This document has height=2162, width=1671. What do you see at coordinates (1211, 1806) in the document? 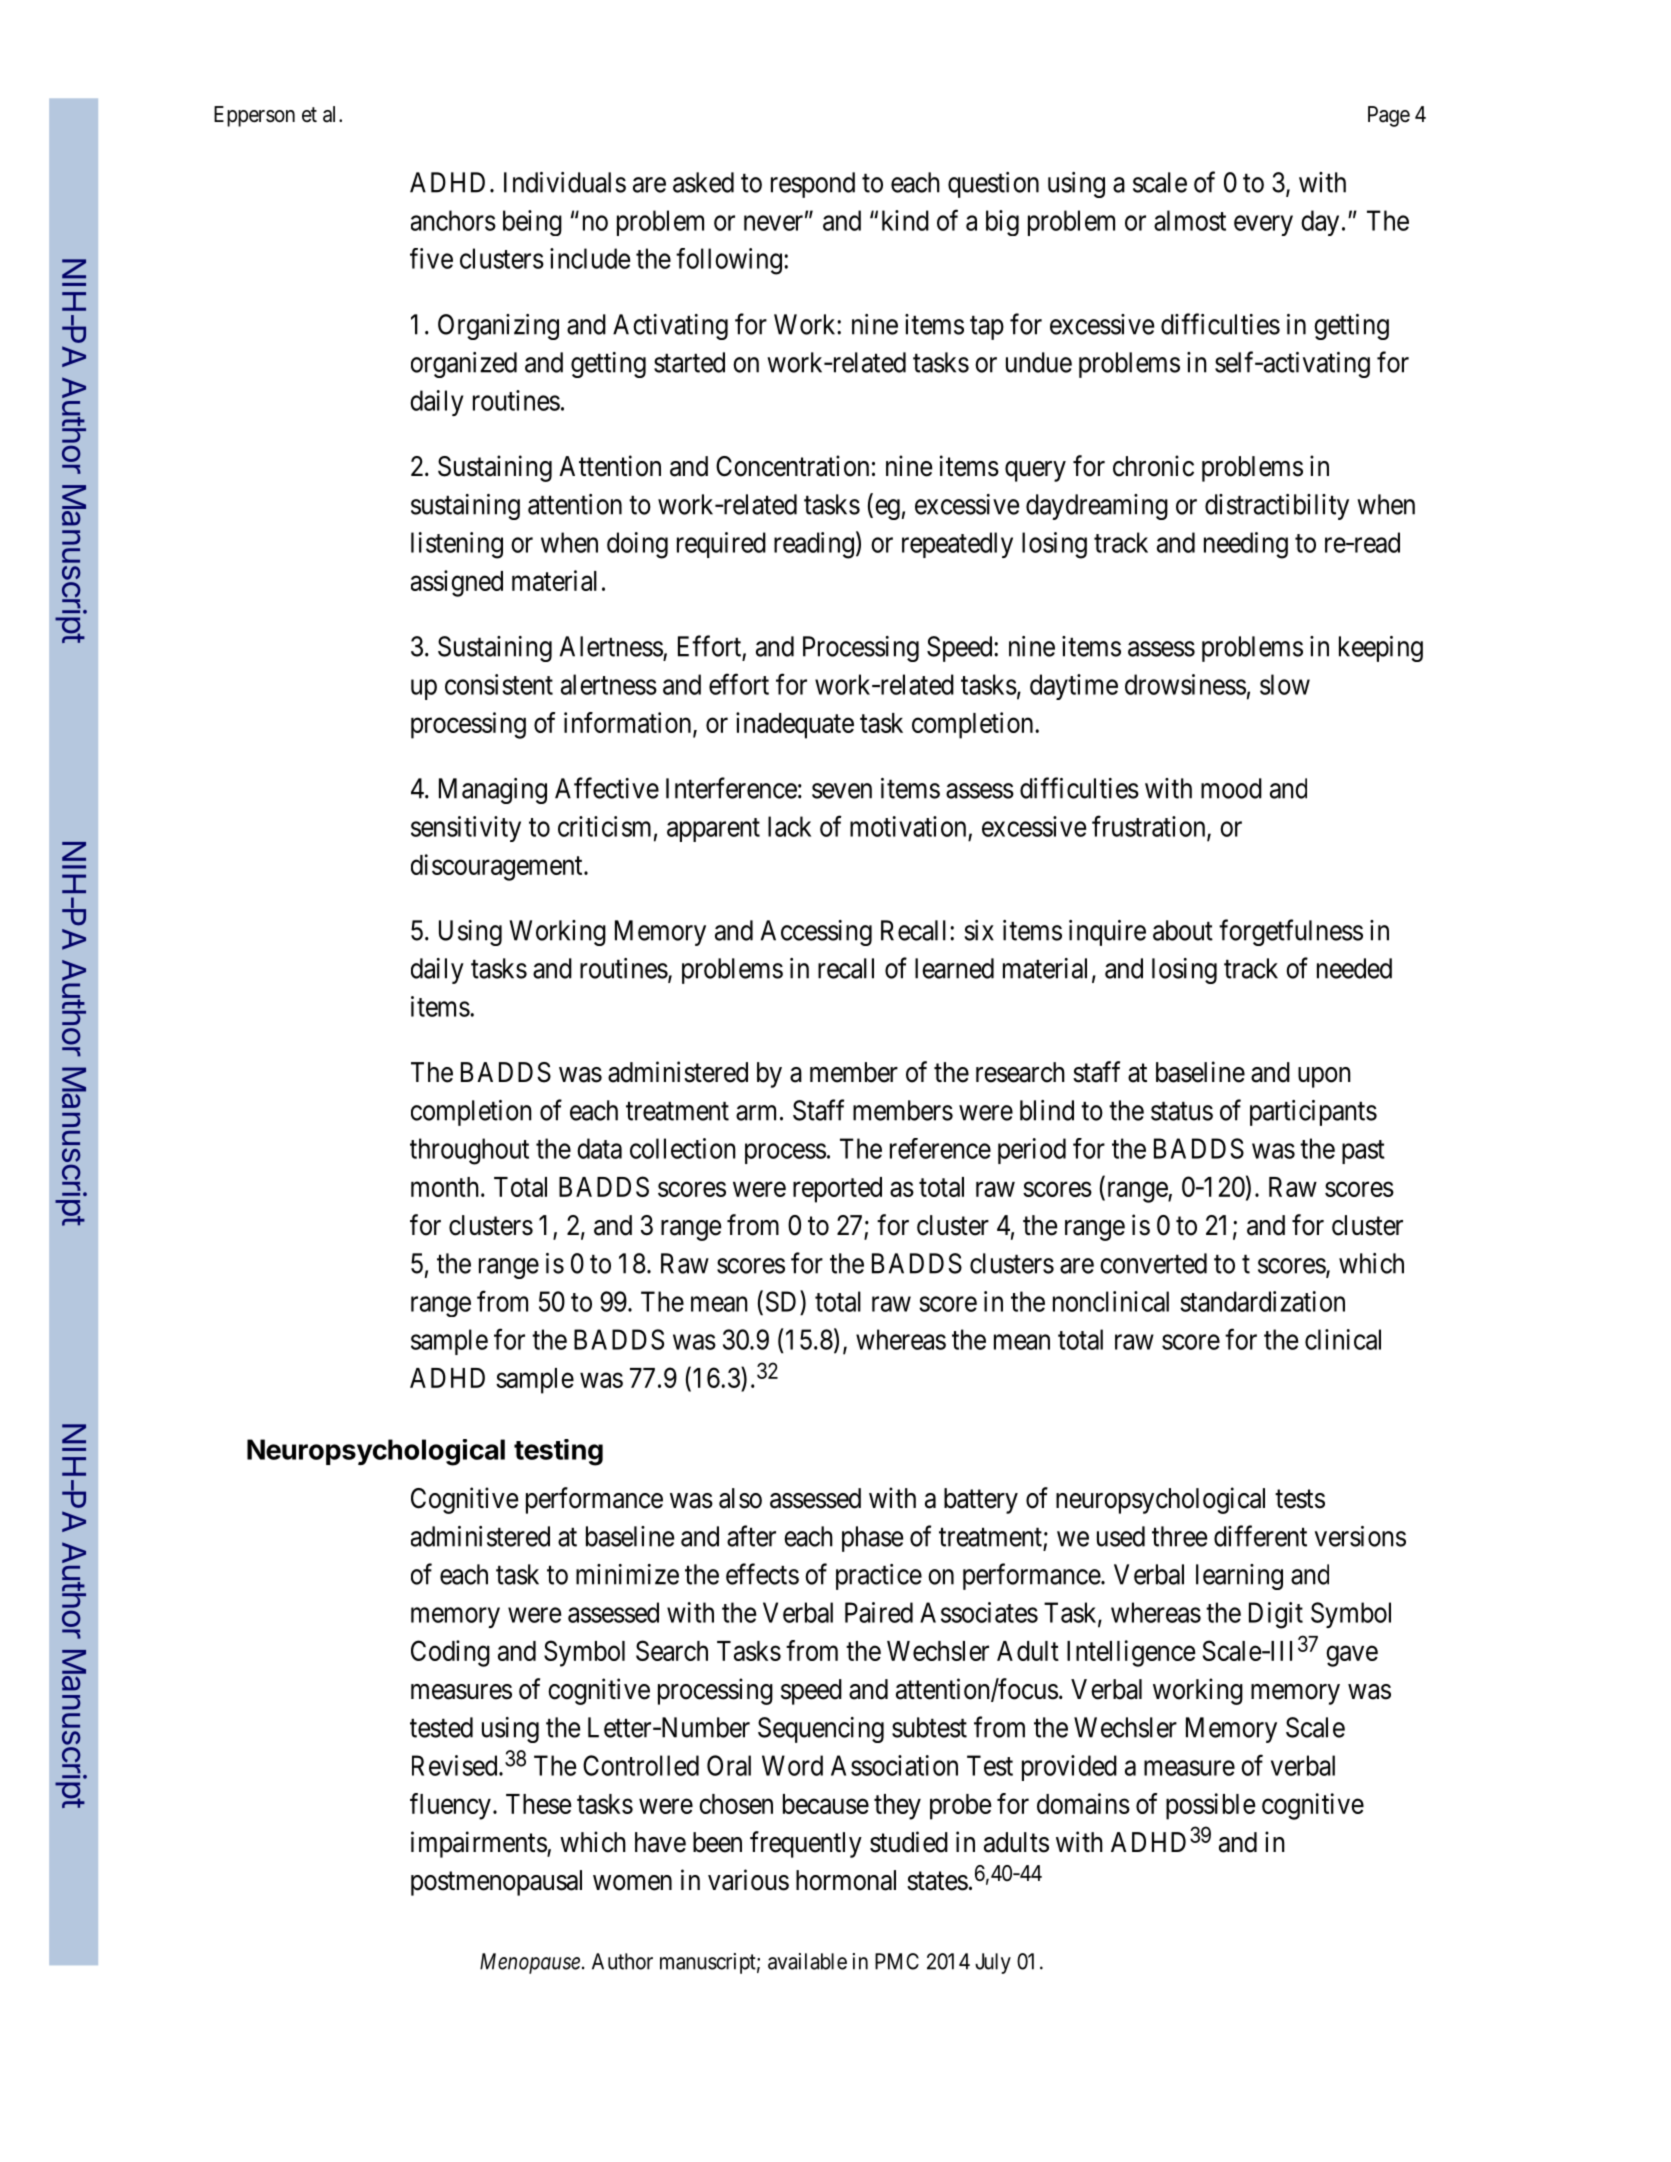
I see `possible` at bounding box center [1211, 1806].
